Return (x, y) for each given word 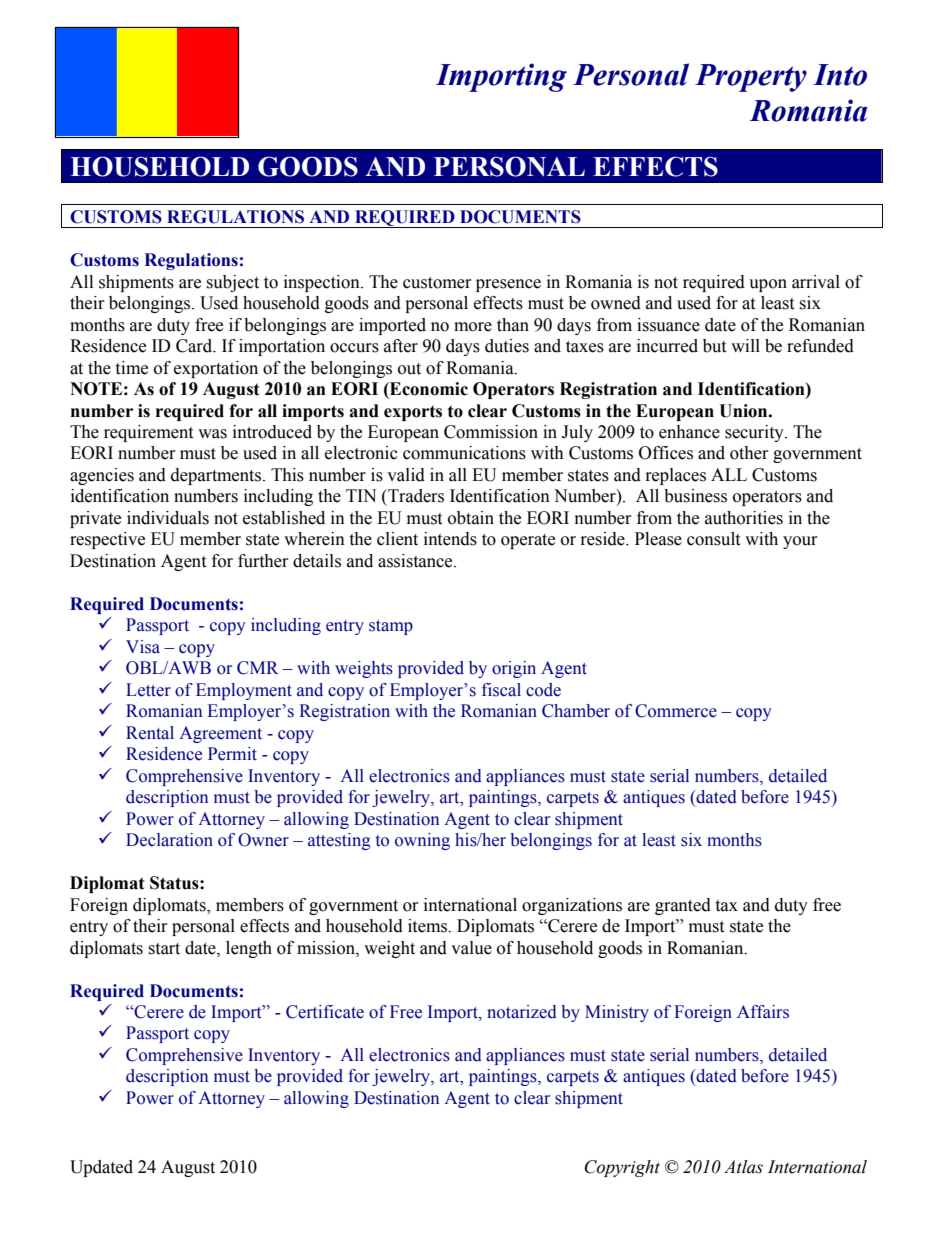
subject (232, 283)
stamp (391, 627)
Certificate (325, 1012)
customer (437, 283)
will (745, 345)
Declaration (169, 840)
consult (713, 539)
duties (507, 346)
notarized (522, 1012)
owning (422, 841)
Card (195, 346)
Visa (143, 647)
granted (683, 906)
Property (751, 78)
